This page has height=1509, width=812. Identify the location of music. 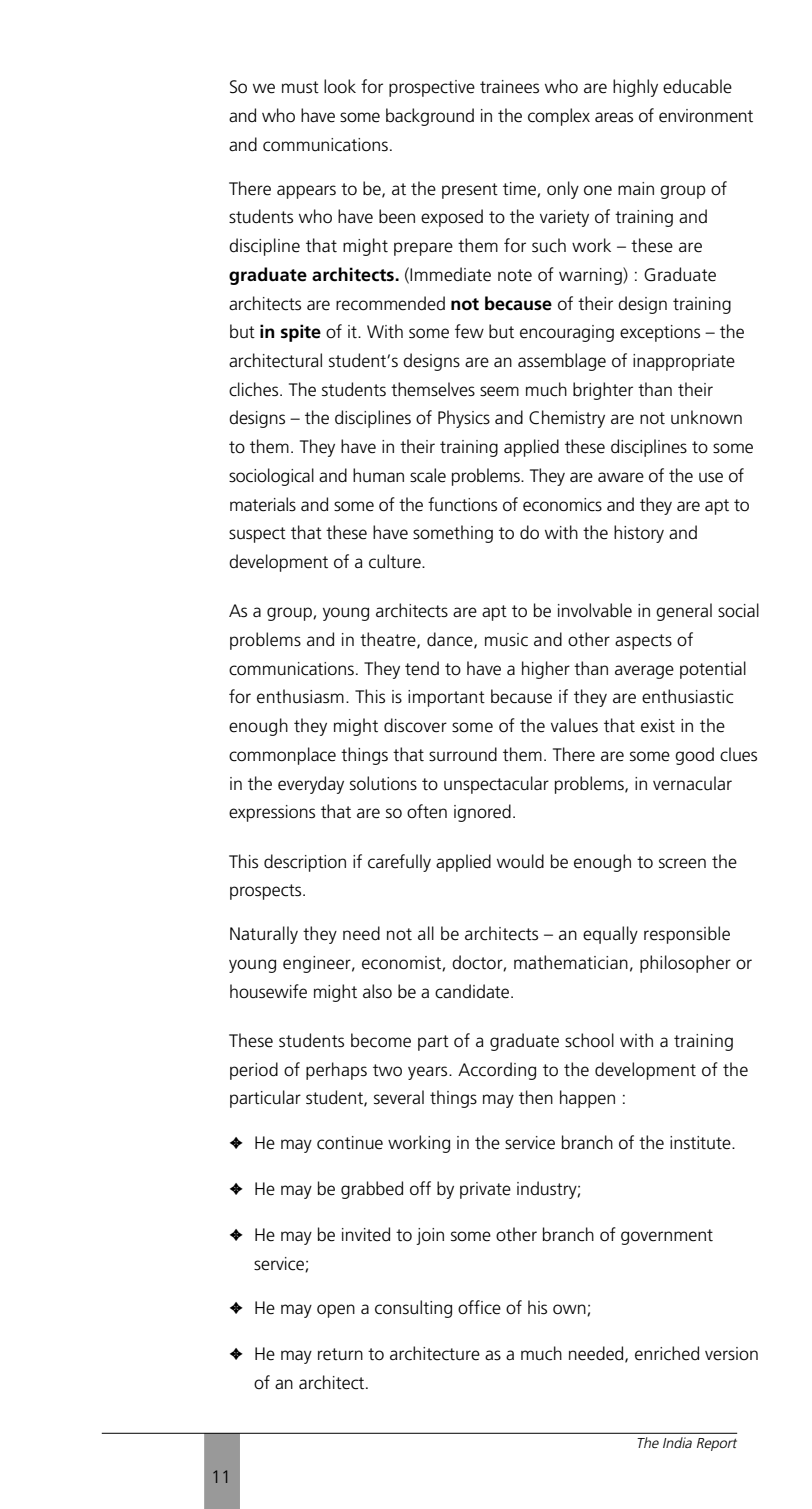
(506, 640).
